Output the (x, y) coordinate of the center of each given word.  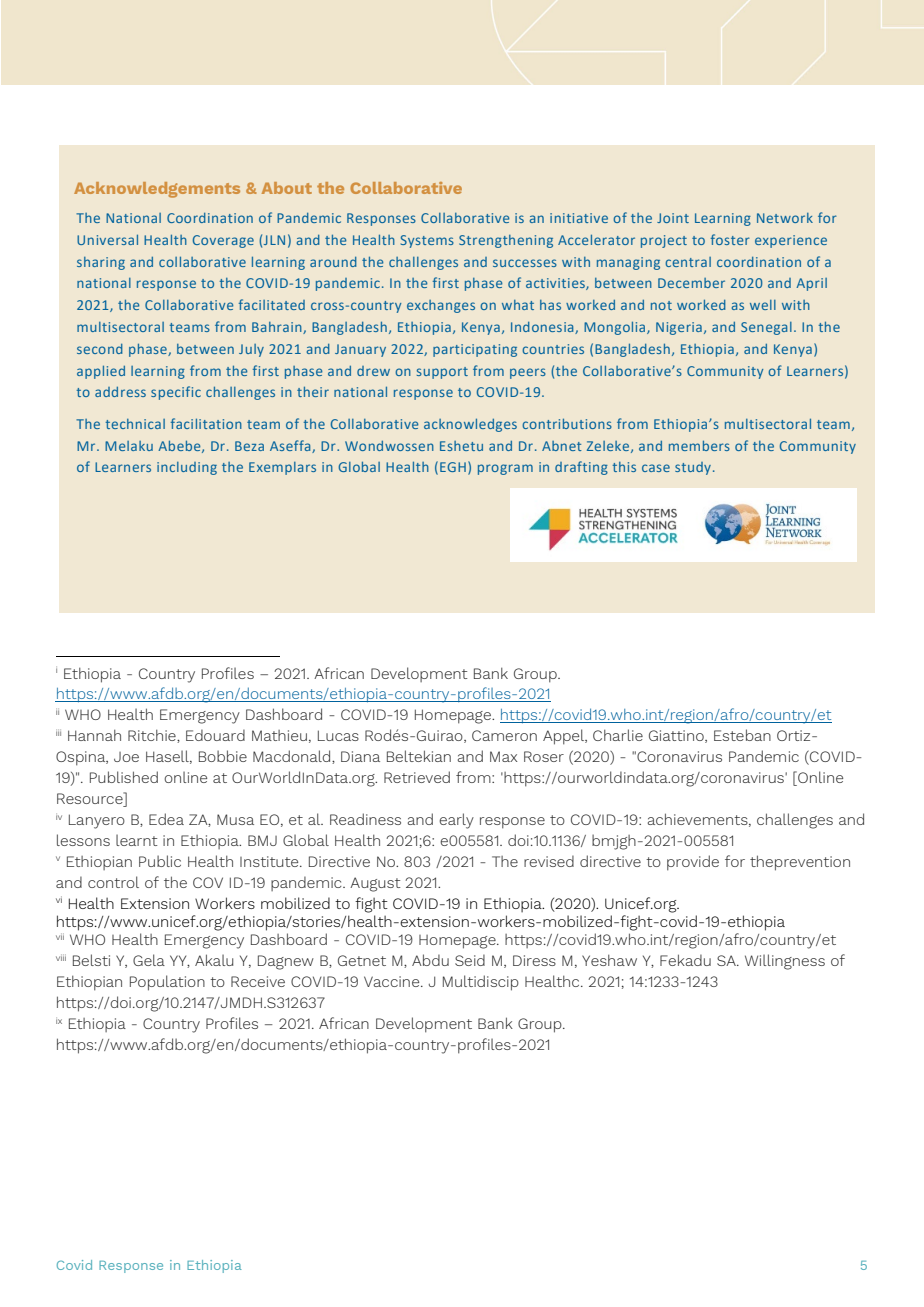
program (505, 469)
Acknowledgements (157, 190)
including (187, 468)
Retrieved (417, 777)
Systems (427, 241)
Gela (149, 960)
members (699, 445)
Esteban (742, 735)
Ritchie (153, 736)
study (693, 468)
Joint (673, 218)
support (442, 373)
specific (176, 393)
